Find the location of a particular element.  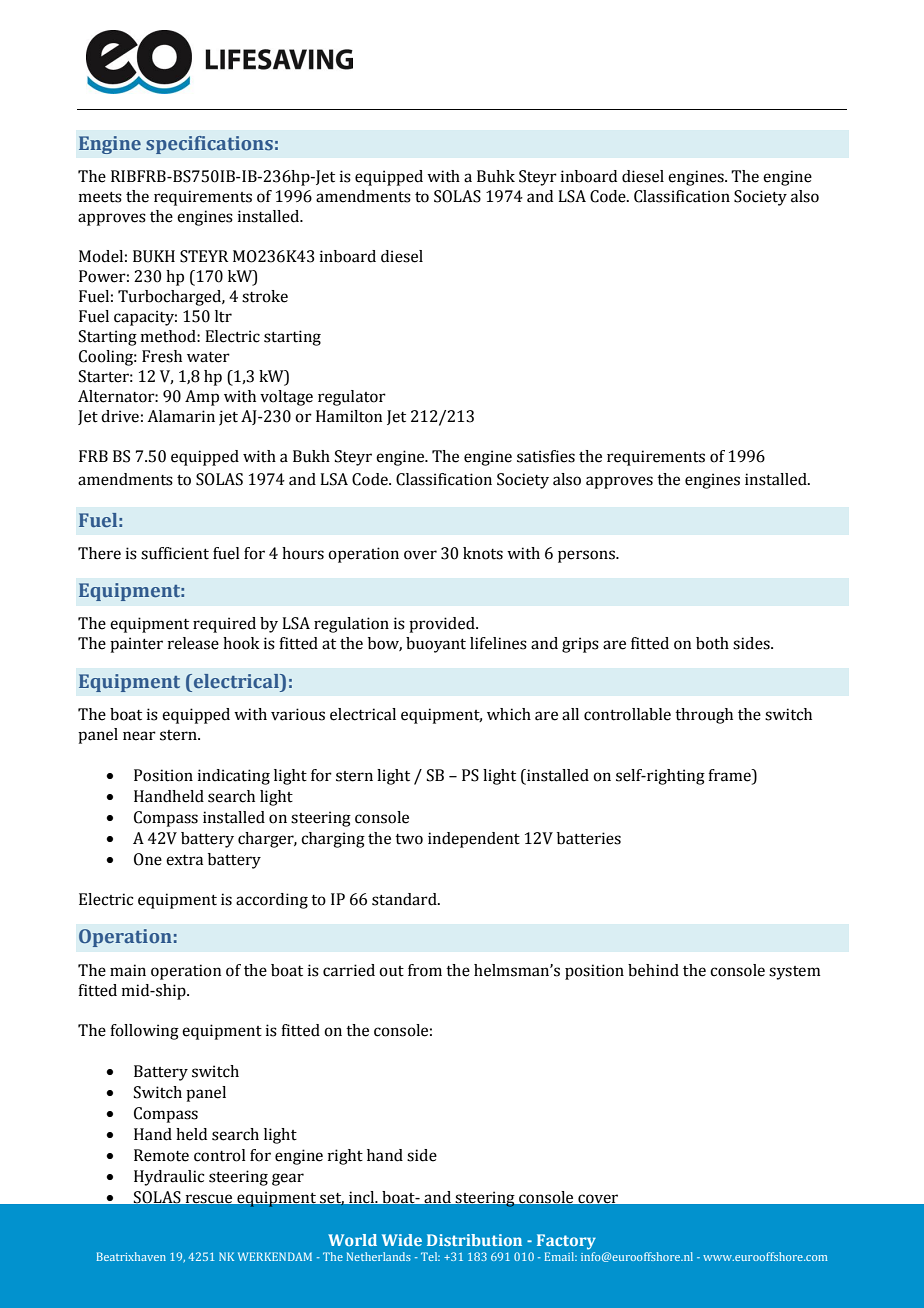

which is located at coordinates (509, 714).
